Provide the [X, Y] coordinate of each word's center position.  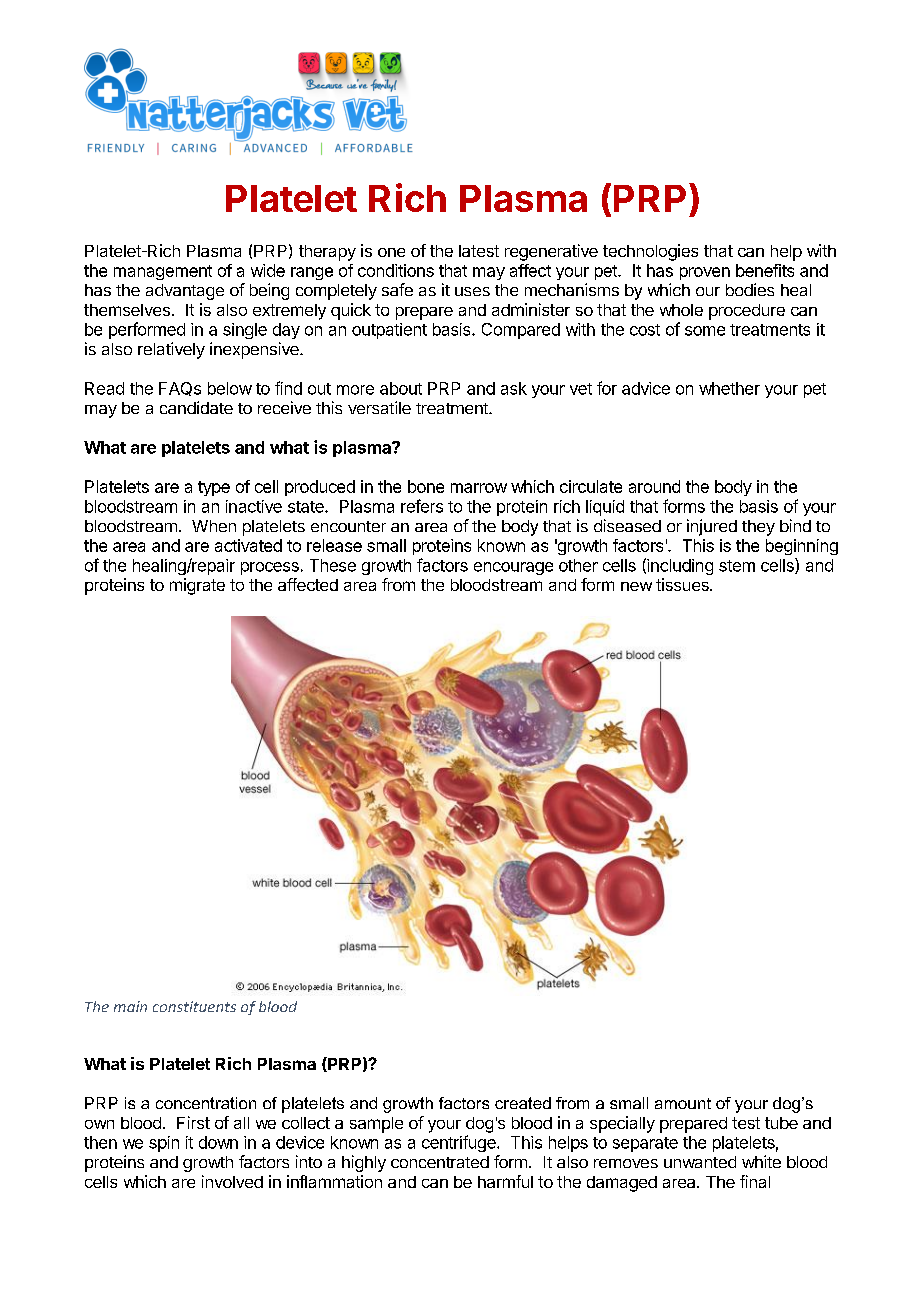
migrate [197, 586]
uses [472, 291]
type [214, 488]
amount [683, 1103]
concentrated [440, 1162]
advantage [185, 292]
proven [705, 273]
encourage [513, 568]
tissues [683, 584]
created [523, 1103]
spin [164, 1144]
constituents [194, 1006]
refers [422, 506]
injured [712, 527]
